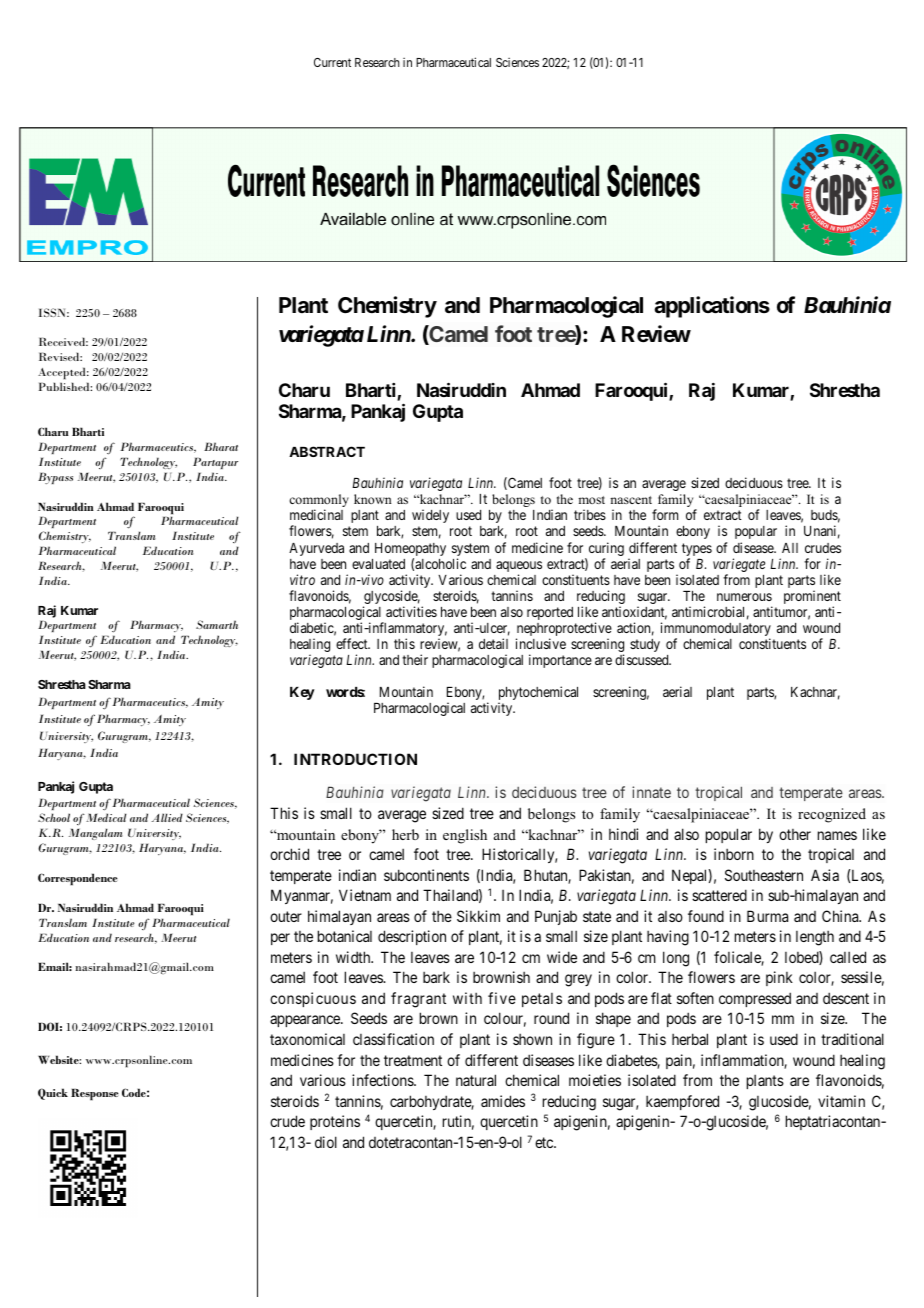 The width and height of the image is (924, 1308). What do you see at coordinates (415, 659) in the image?
I see `their` at bounding box center [415, 659].
